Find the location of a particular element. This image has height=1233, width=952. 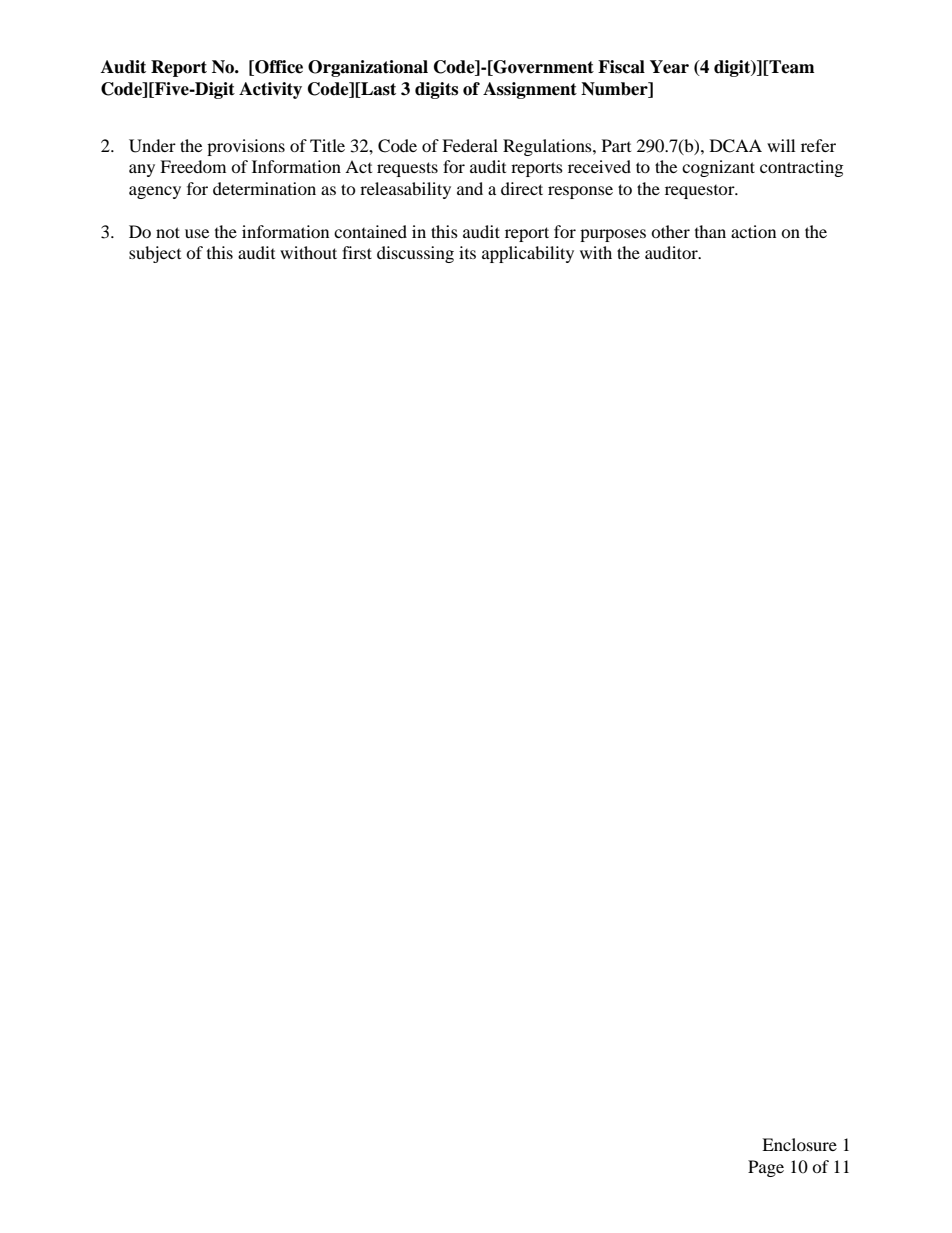

discussing is located at coordinates (415, 254).
